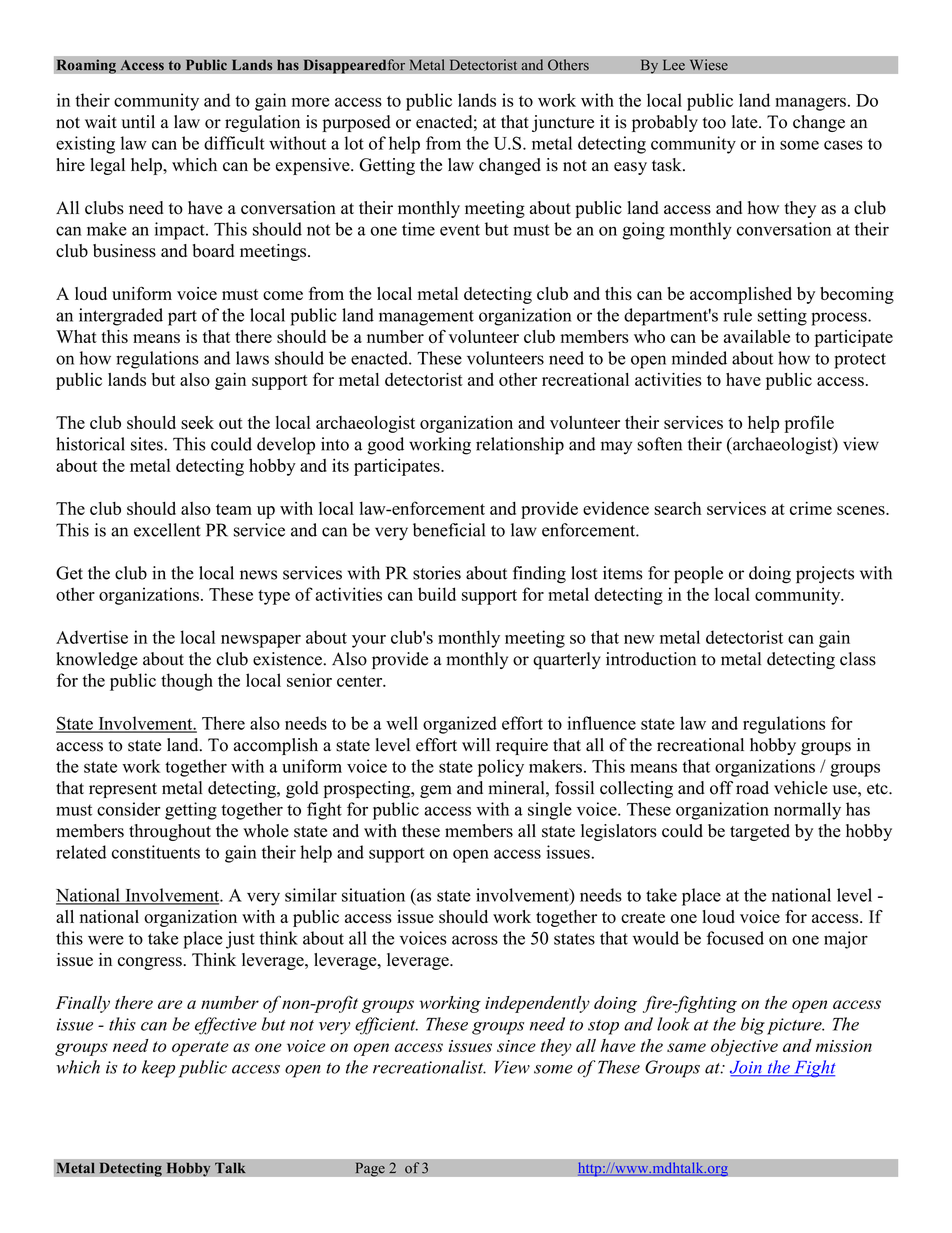  What do you see at coordinates (516, 1046) in the image?
I see `since` at bounding box center [516, 1046].
